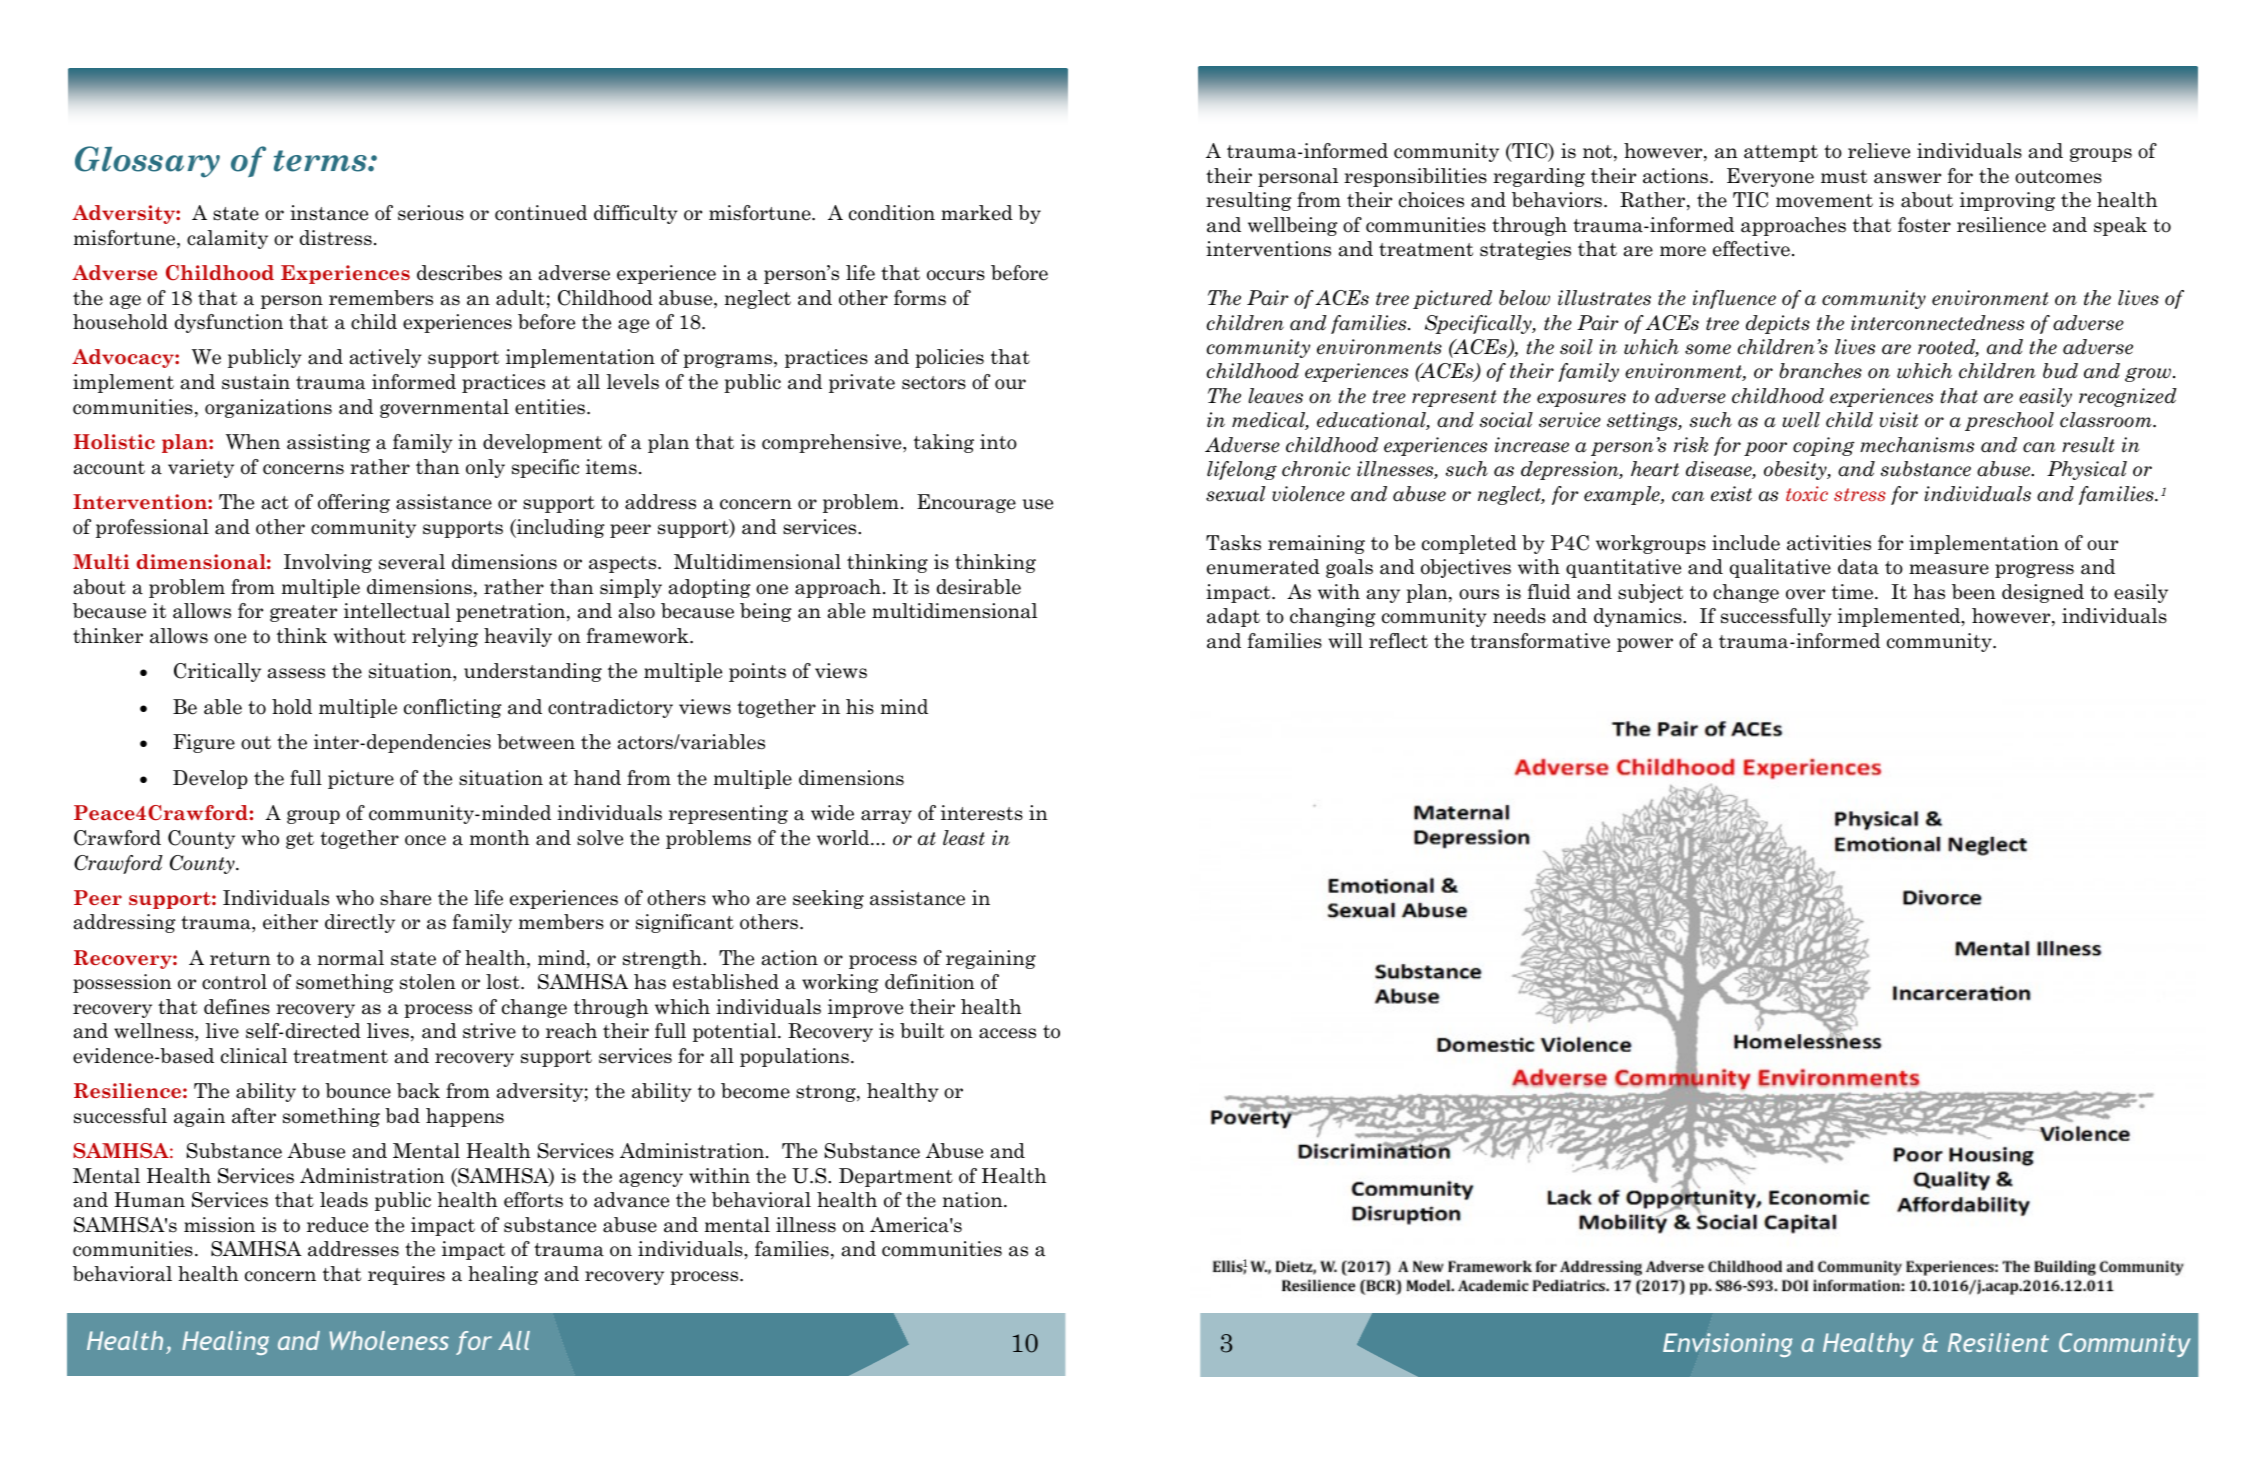 Image resolution: width=2264 pixels, height=1465 pixels. What do you see at coordinates (204, 743) in the screenshot?
I see `Figure` at bounding box center [204, 743].
